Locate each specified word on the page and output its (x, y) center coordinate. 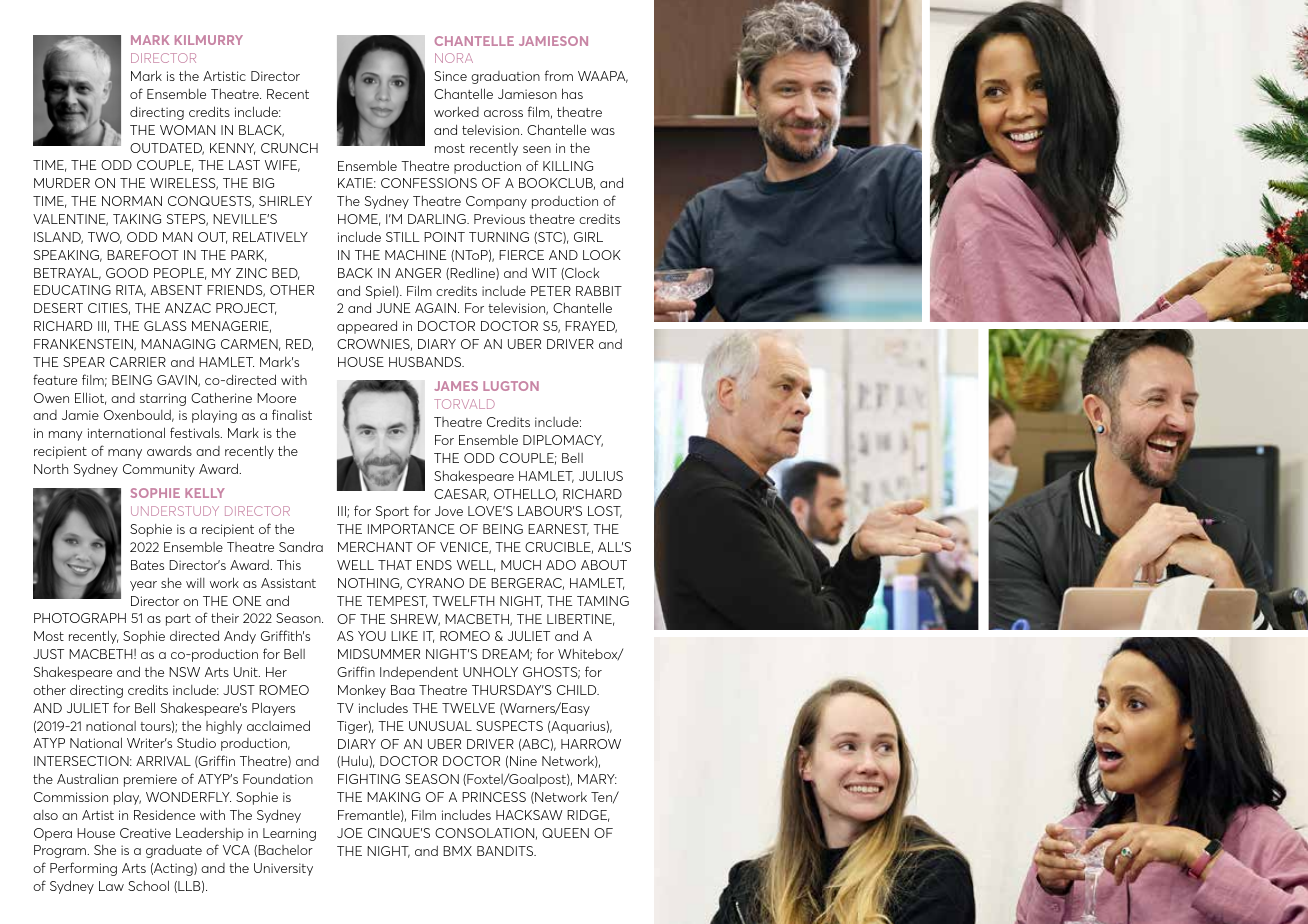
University (283, 869)
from (559, 75)
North (51, 469)
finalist (292, 414)
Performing (83, 869)
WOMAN (187, 130)
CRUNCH (289, 148)
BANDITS (506, 851)
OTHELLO (525, 495)
